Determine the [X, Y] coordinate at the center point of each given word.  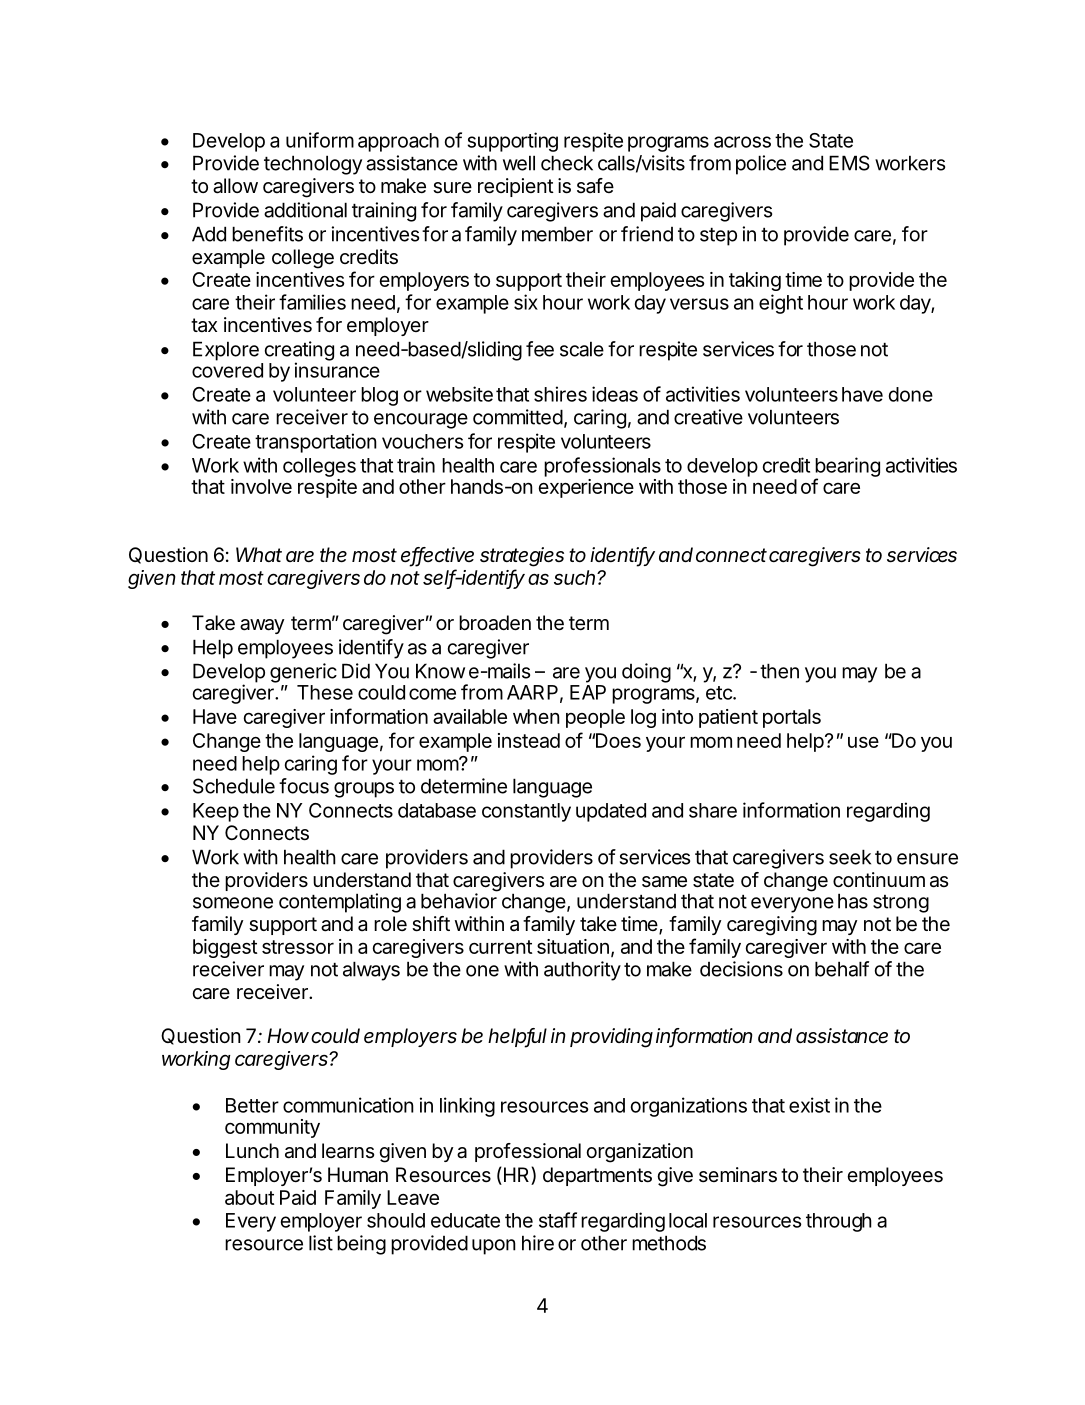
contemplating [340, 903]
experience [586, 488]
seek [850, 857]
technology [313, 165]
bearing [847, 468]
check [567, 163]
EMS [849, 163]
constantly [526, 812]
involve [261, 486]
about [249, 1197]
